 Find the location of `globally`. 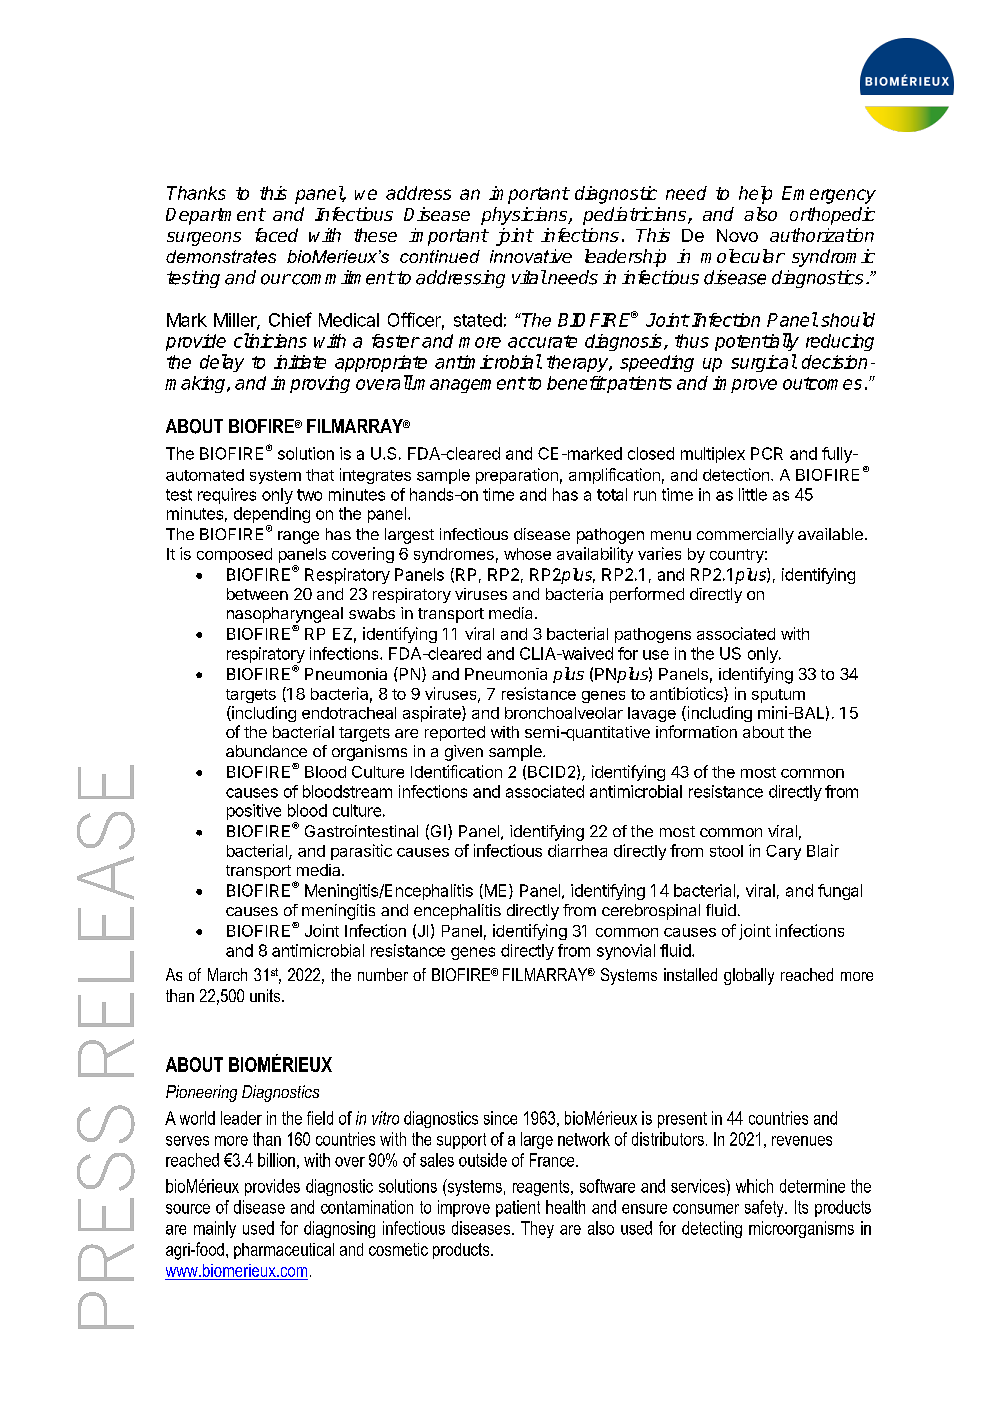

globally is located at coordinates (749, 976).
